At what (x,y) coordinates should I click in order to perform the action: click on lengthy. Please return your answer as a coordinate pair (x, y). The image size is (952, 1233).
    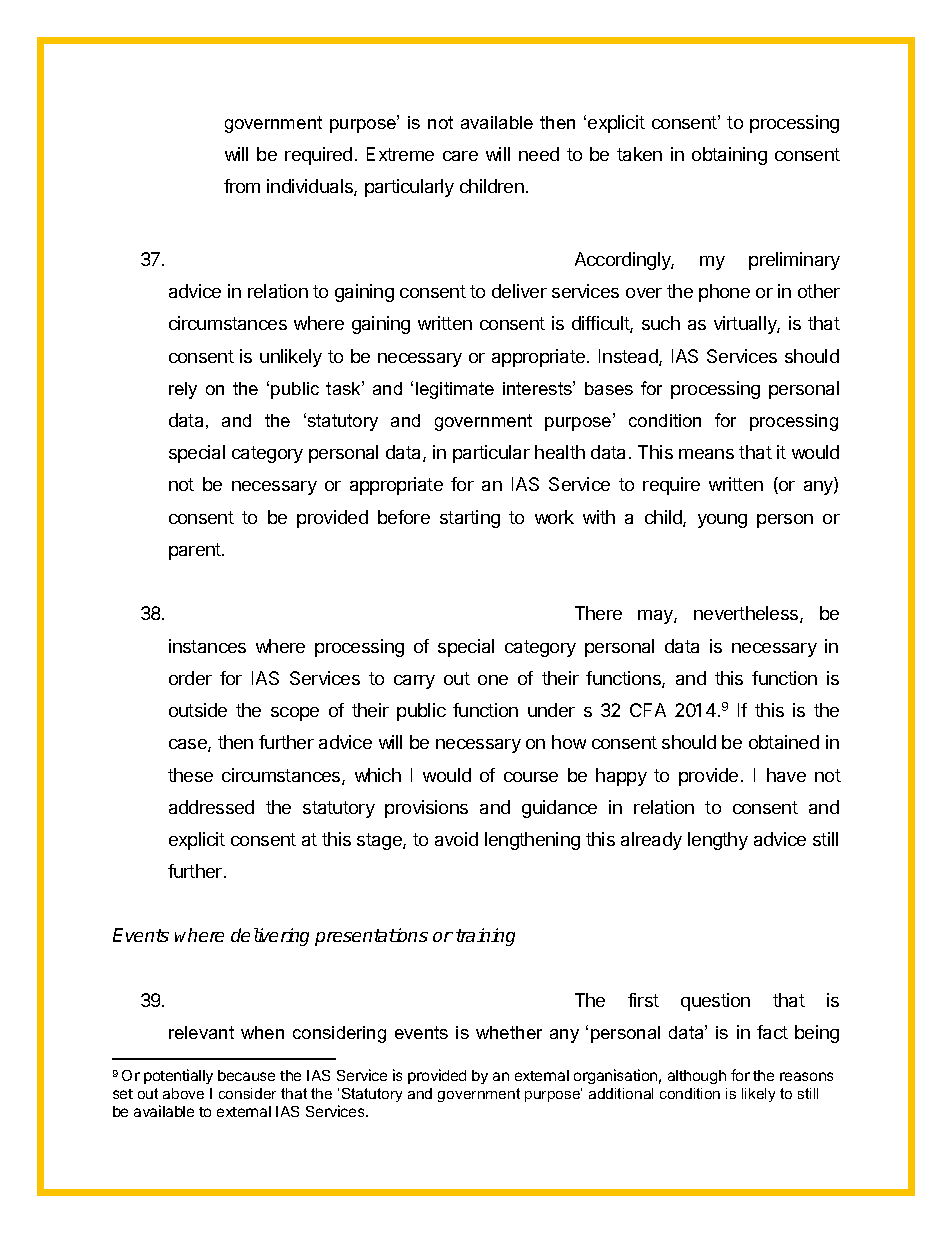
    Looking at the image, I should click on (718, 841).
